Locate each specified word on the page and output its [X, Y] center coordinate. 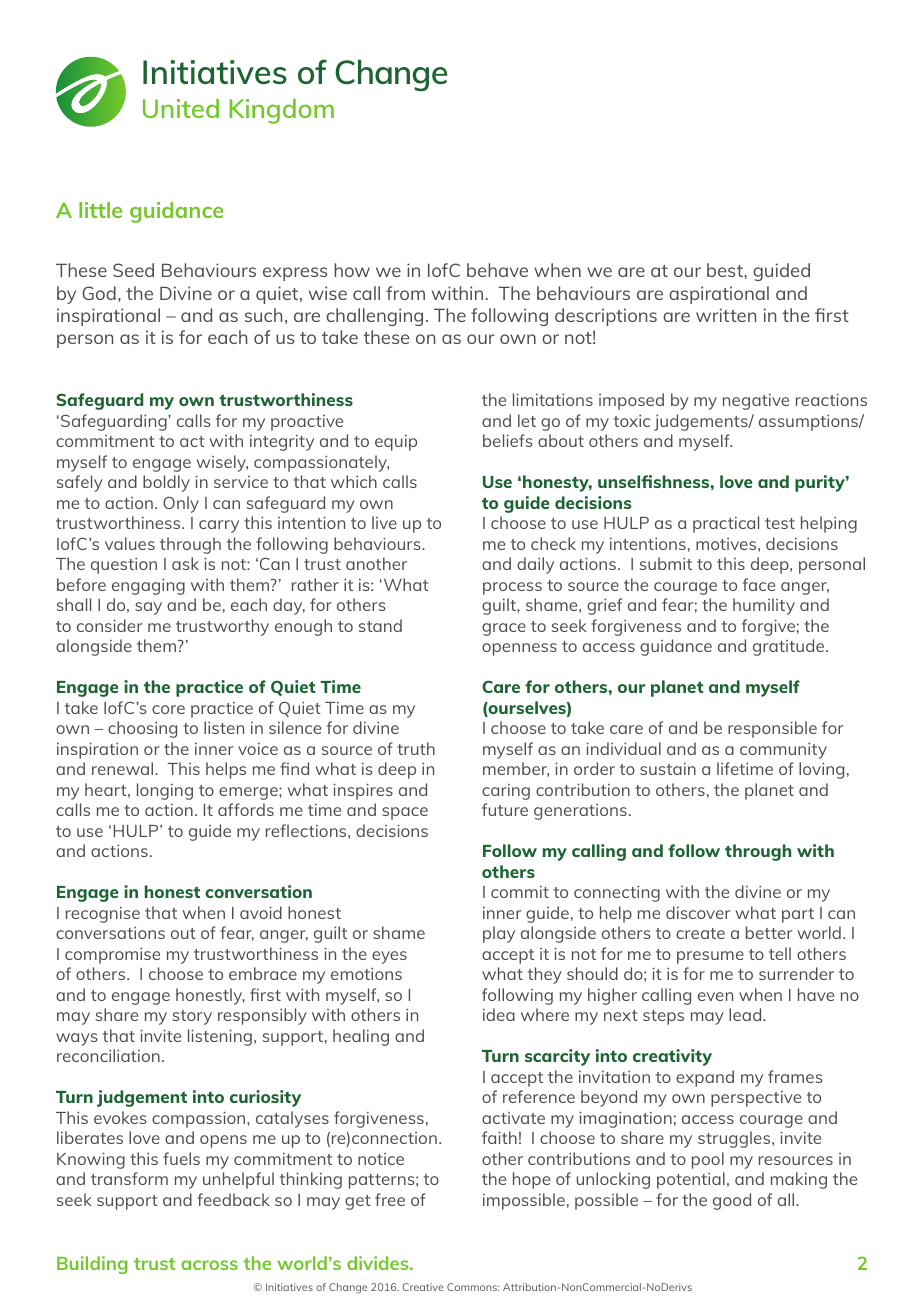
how [352, 270]
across [209, 1265]
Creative [423, 1287]
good [732, 1201]
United [181, 108]
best [726, 270]
